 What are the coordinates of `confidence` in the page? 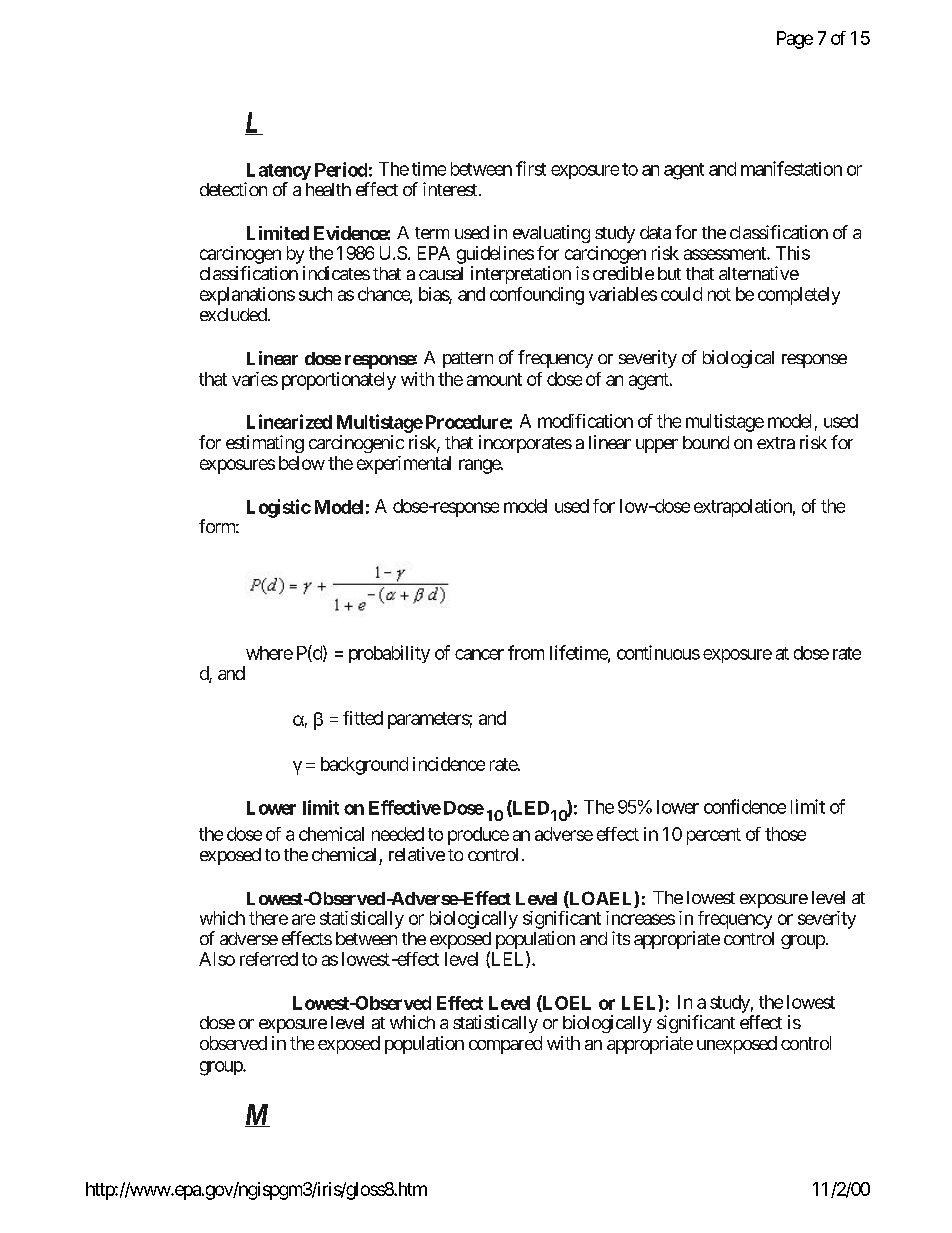 It's located at (745, 806).
